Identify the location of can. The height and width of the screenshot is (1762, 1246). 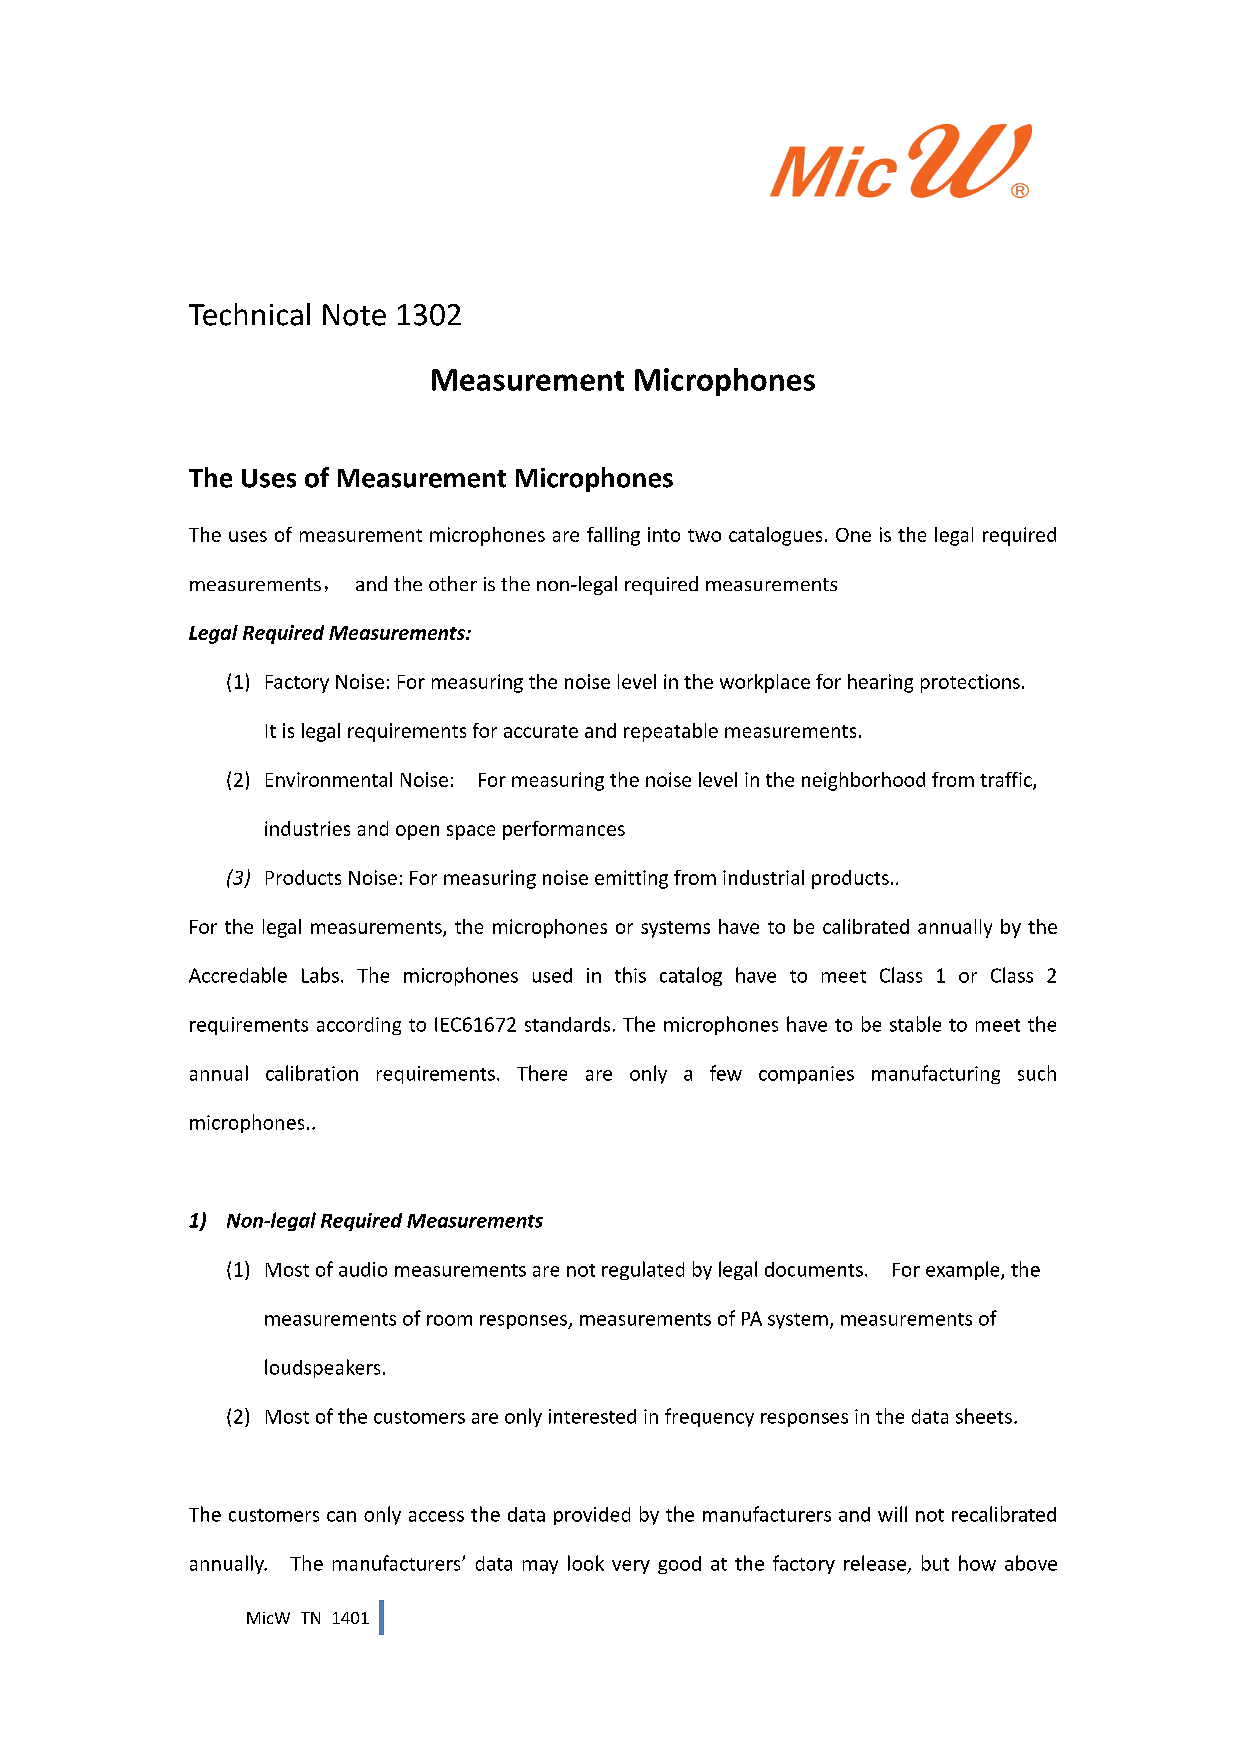
(341, 1516).
